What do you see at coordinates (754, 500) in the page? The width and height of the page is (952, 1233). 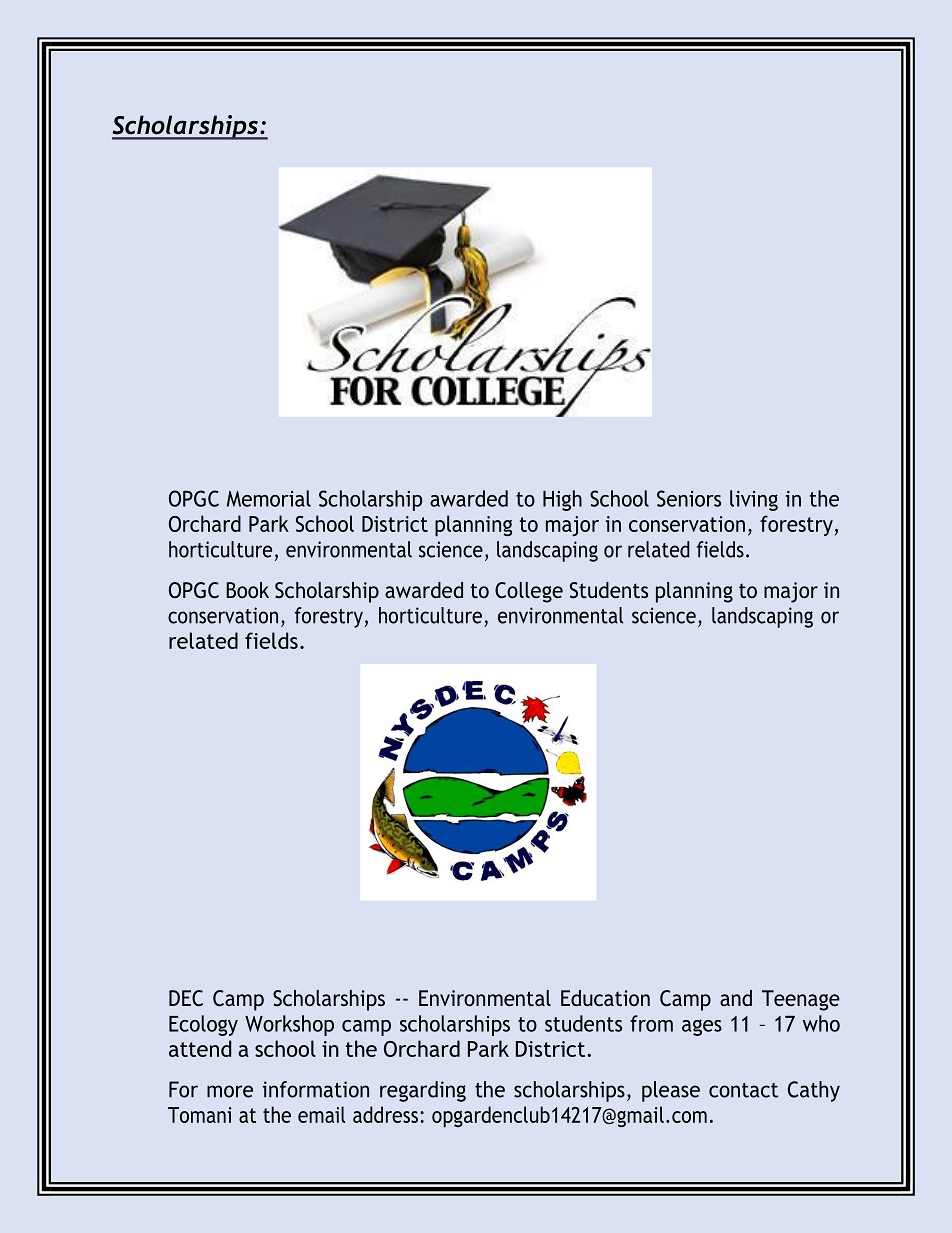 I see `living` at bounding box center [754, 500].
